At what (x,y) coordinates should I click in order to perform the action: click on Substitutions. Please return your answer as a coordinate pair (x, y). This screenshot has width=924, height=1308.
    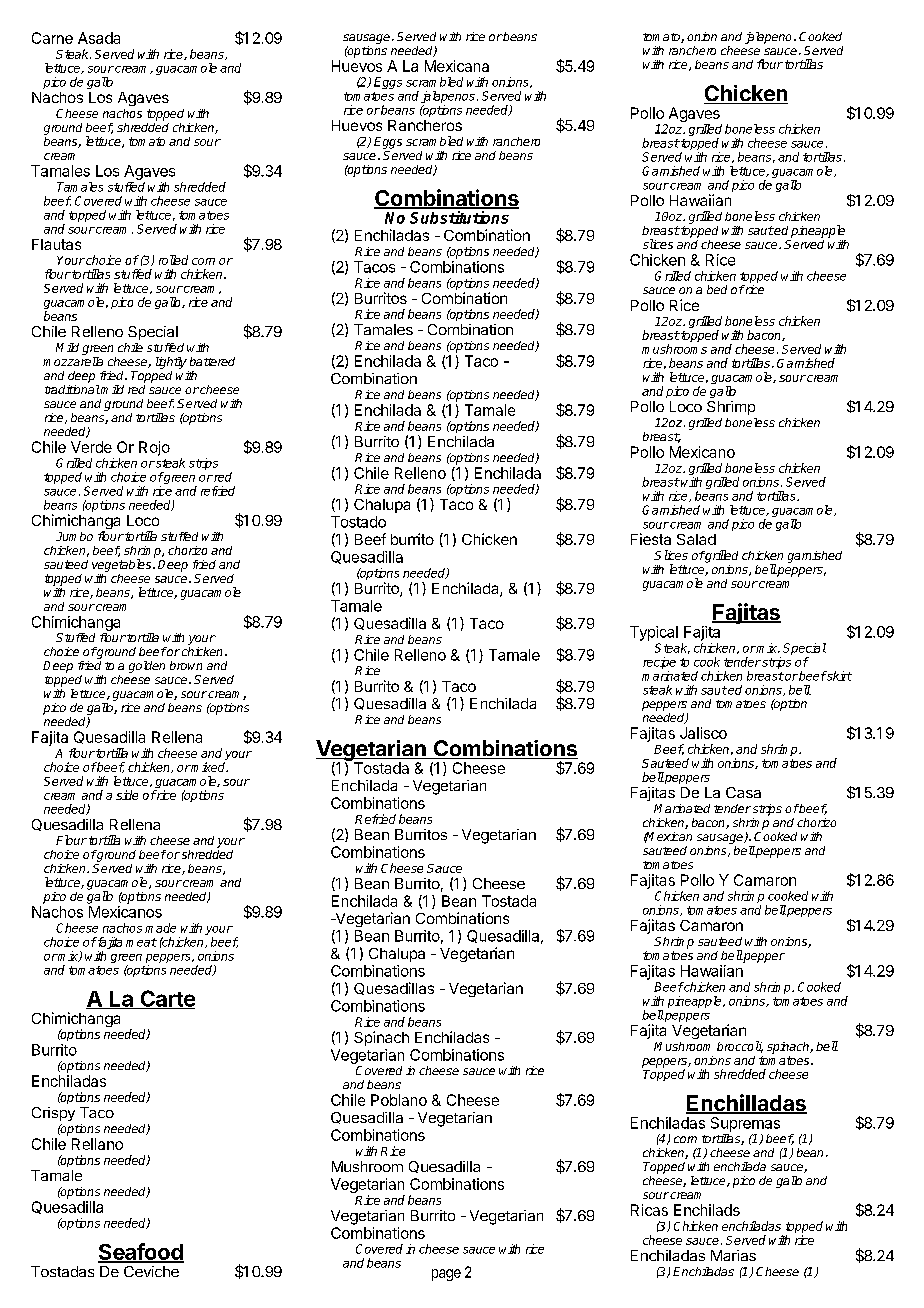
    Looking at the image, I should click on (459, 217).
